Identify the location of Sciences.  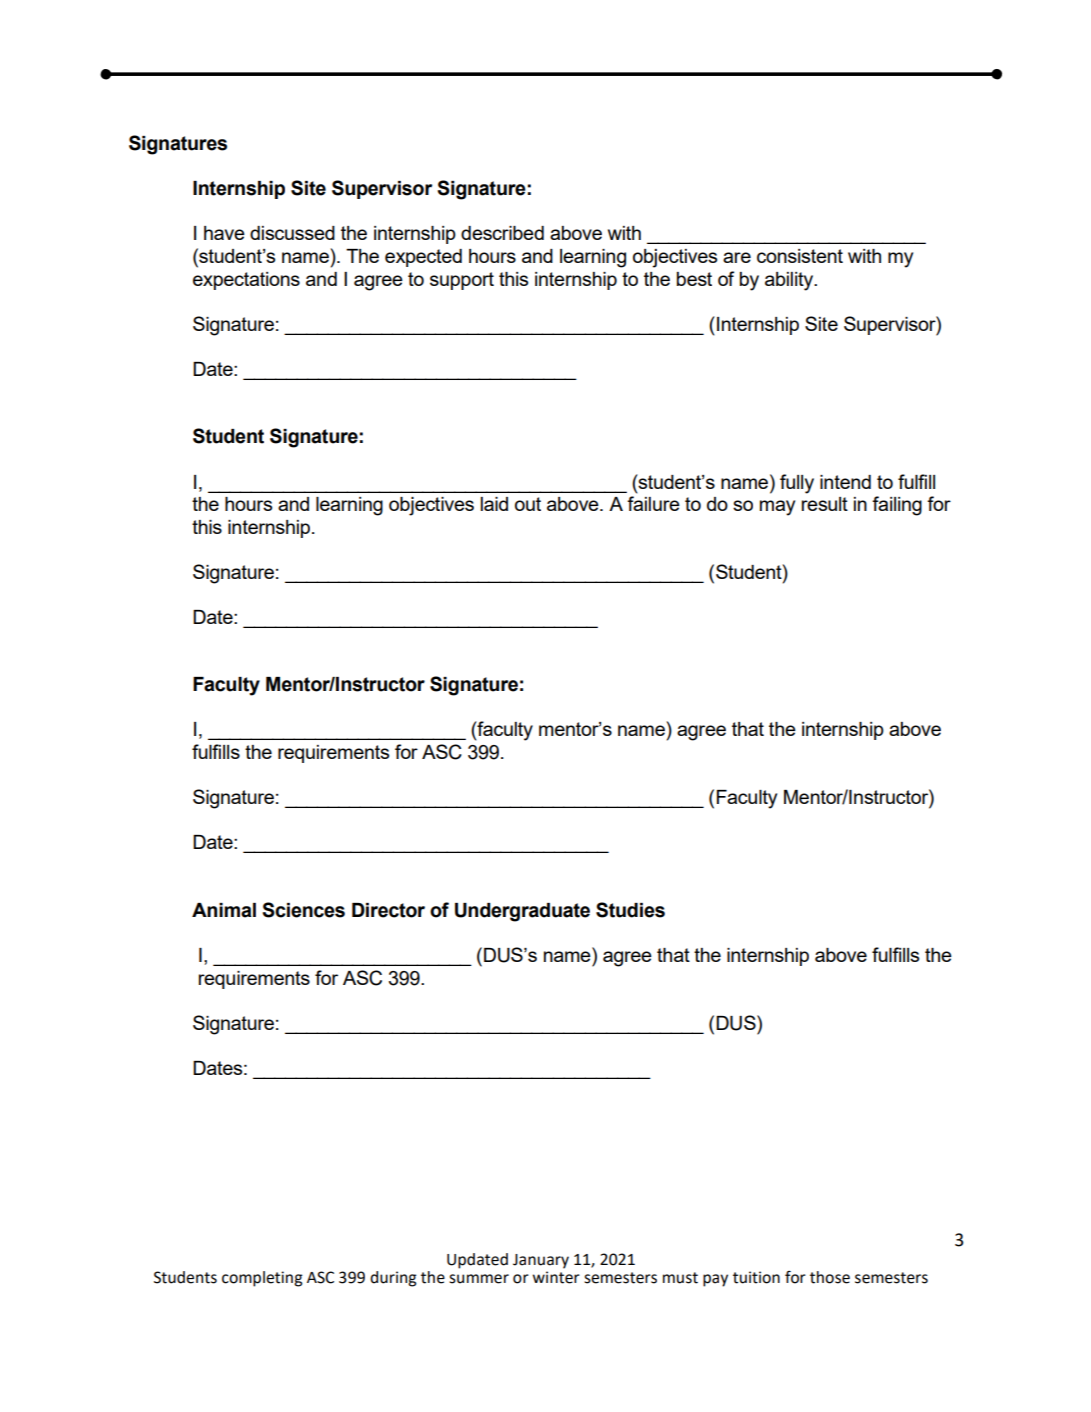
(303, 910).
